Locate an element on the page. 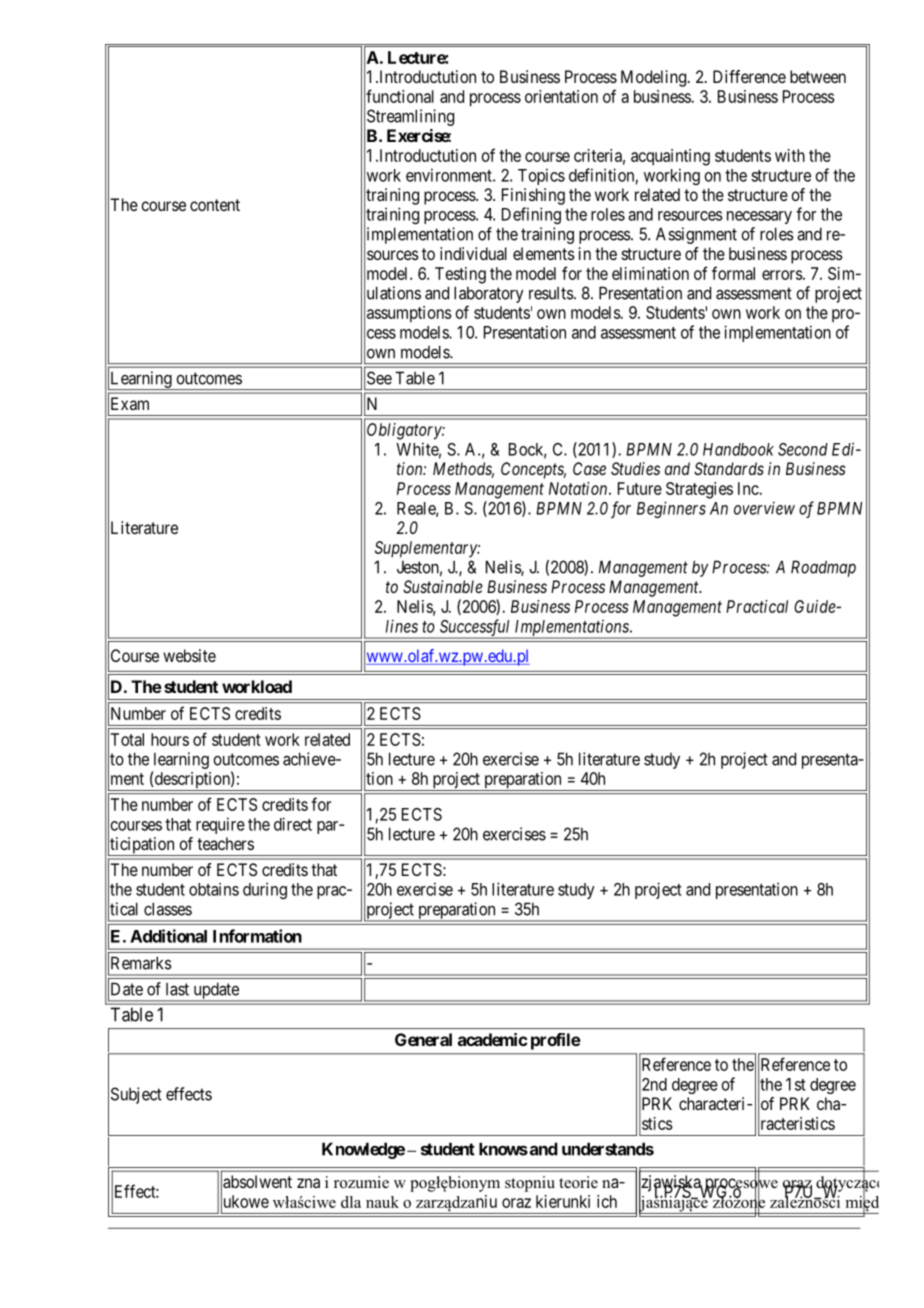  Streamlining is located at coordinates (410, 117).
